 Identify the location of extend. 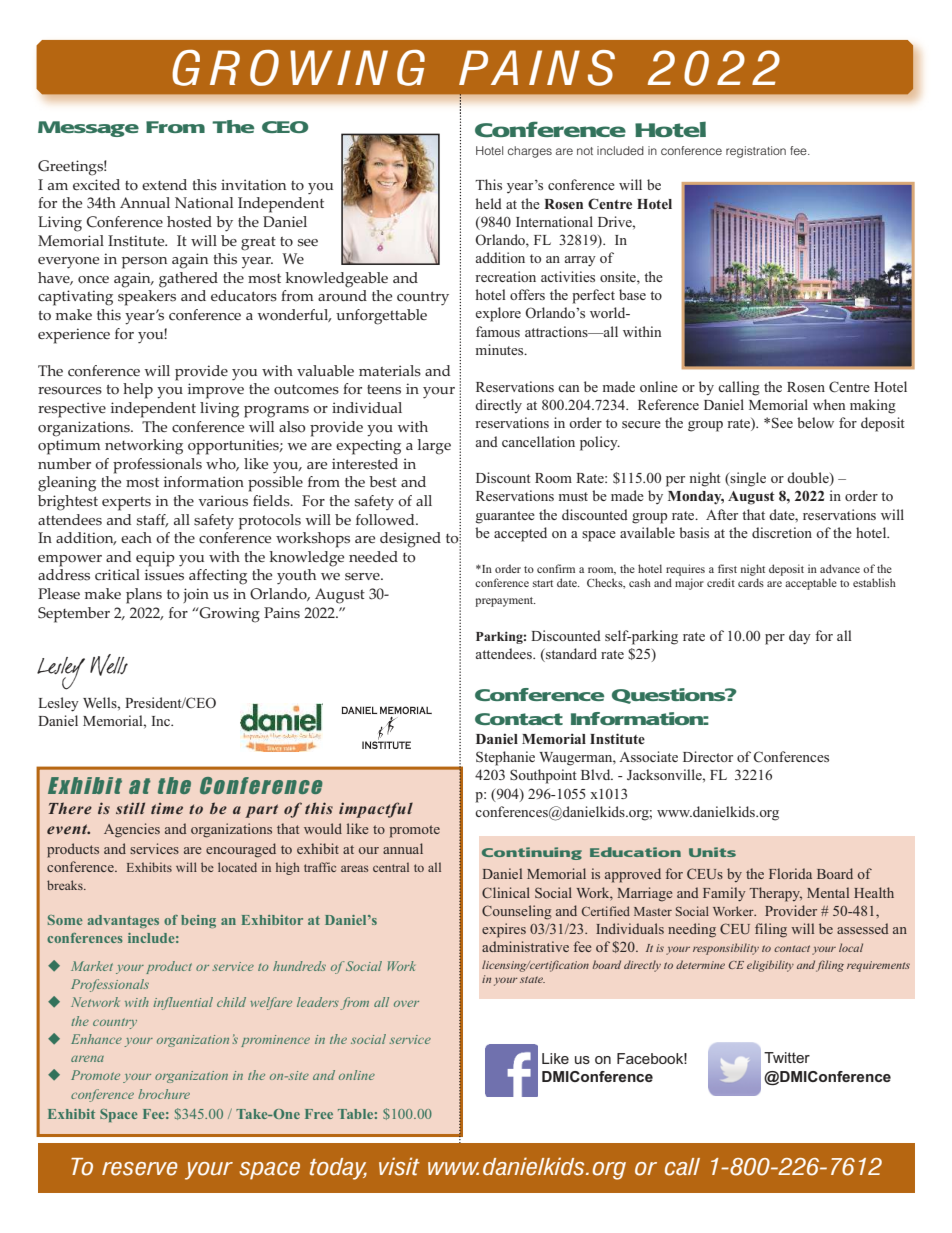
(164, 184).
